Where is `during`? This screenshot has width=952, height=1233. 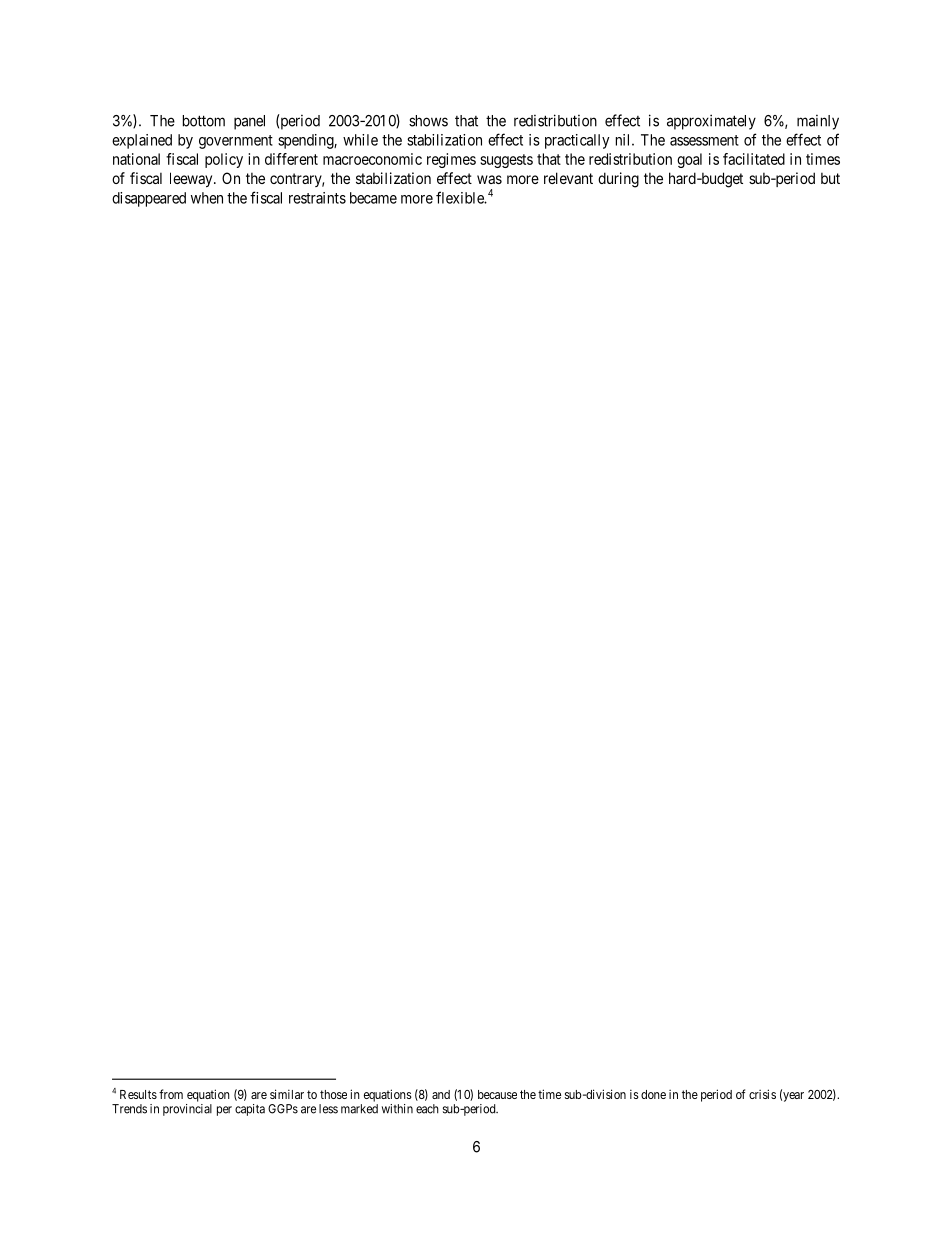
during is located at coordinates (618, 180).
